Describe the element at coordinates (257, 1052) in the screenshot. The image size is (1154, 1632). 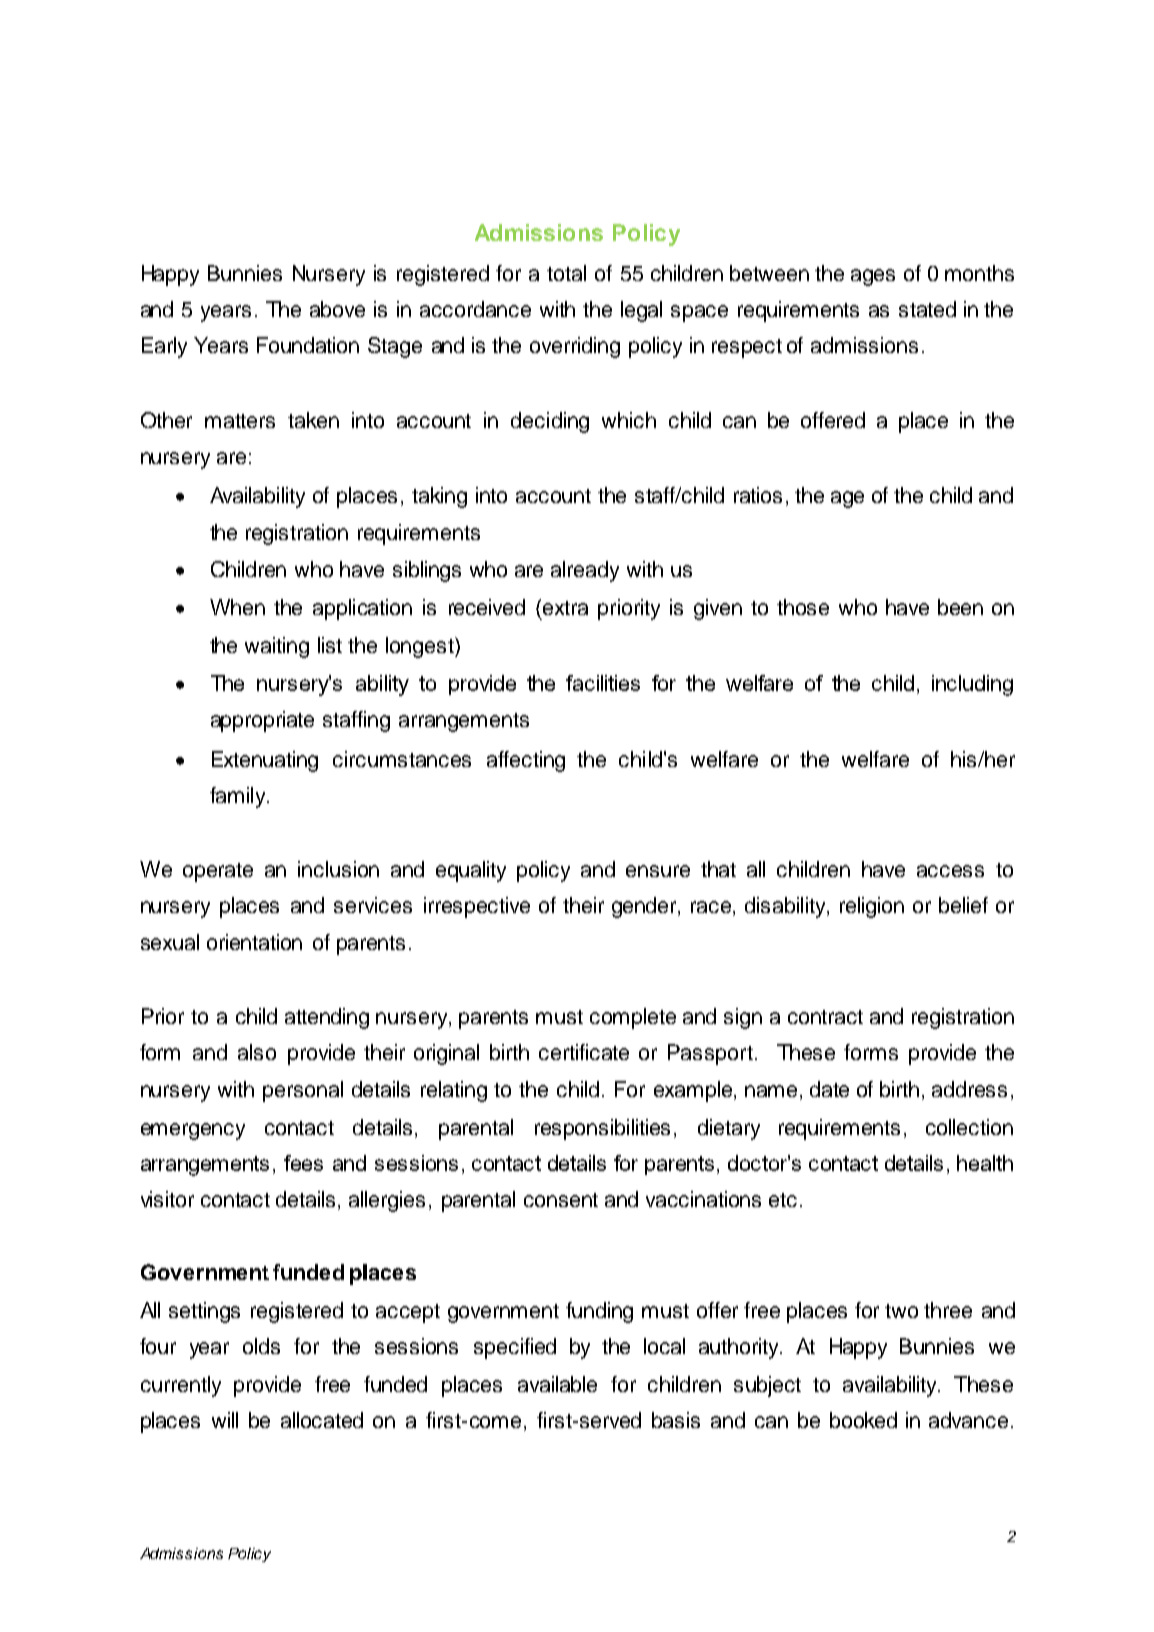
I see `also` at that location.
